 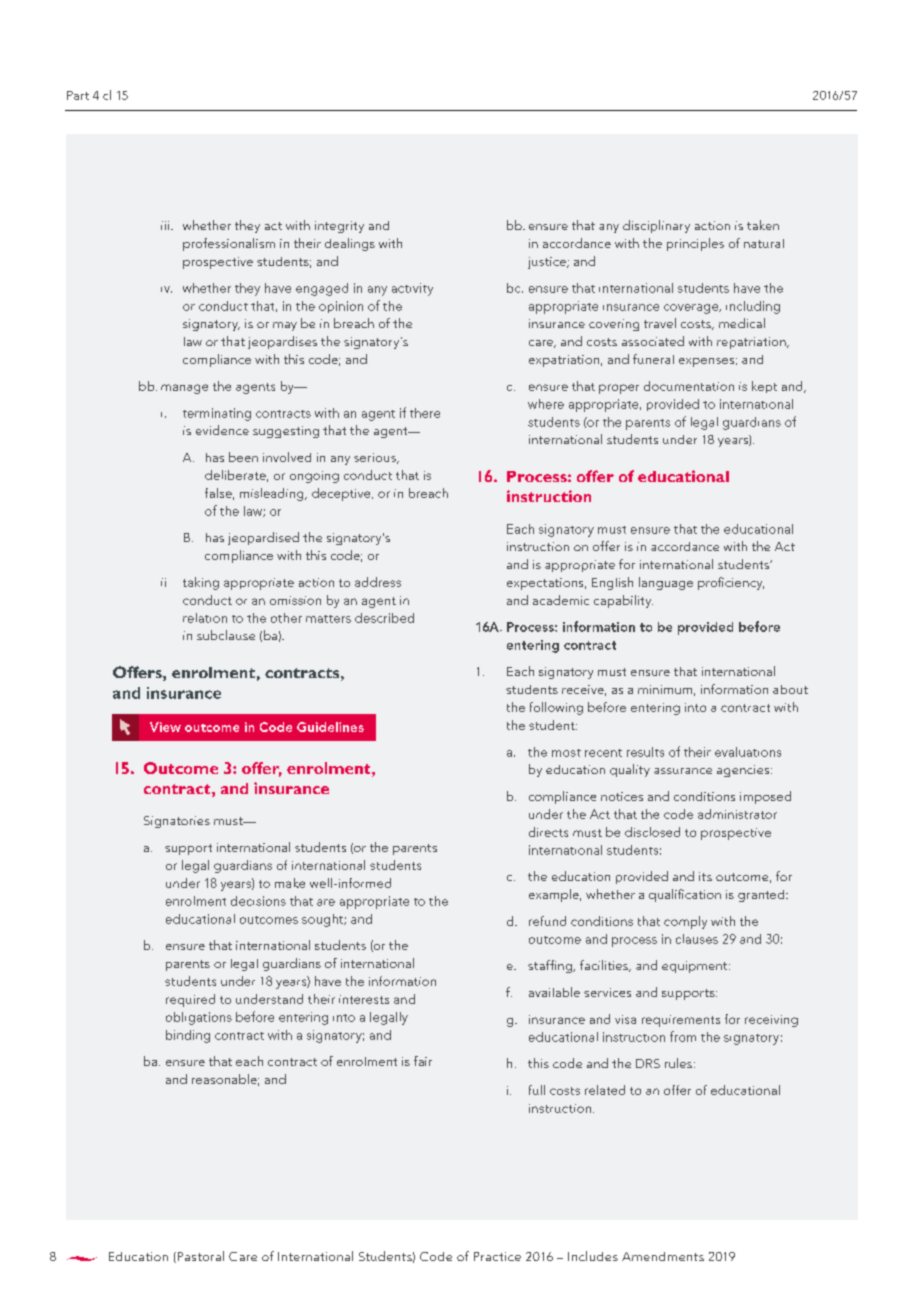 What do you see at coordinates (177, 822) in the page?
I see `Signatories` at bounding box center [177, 822].
